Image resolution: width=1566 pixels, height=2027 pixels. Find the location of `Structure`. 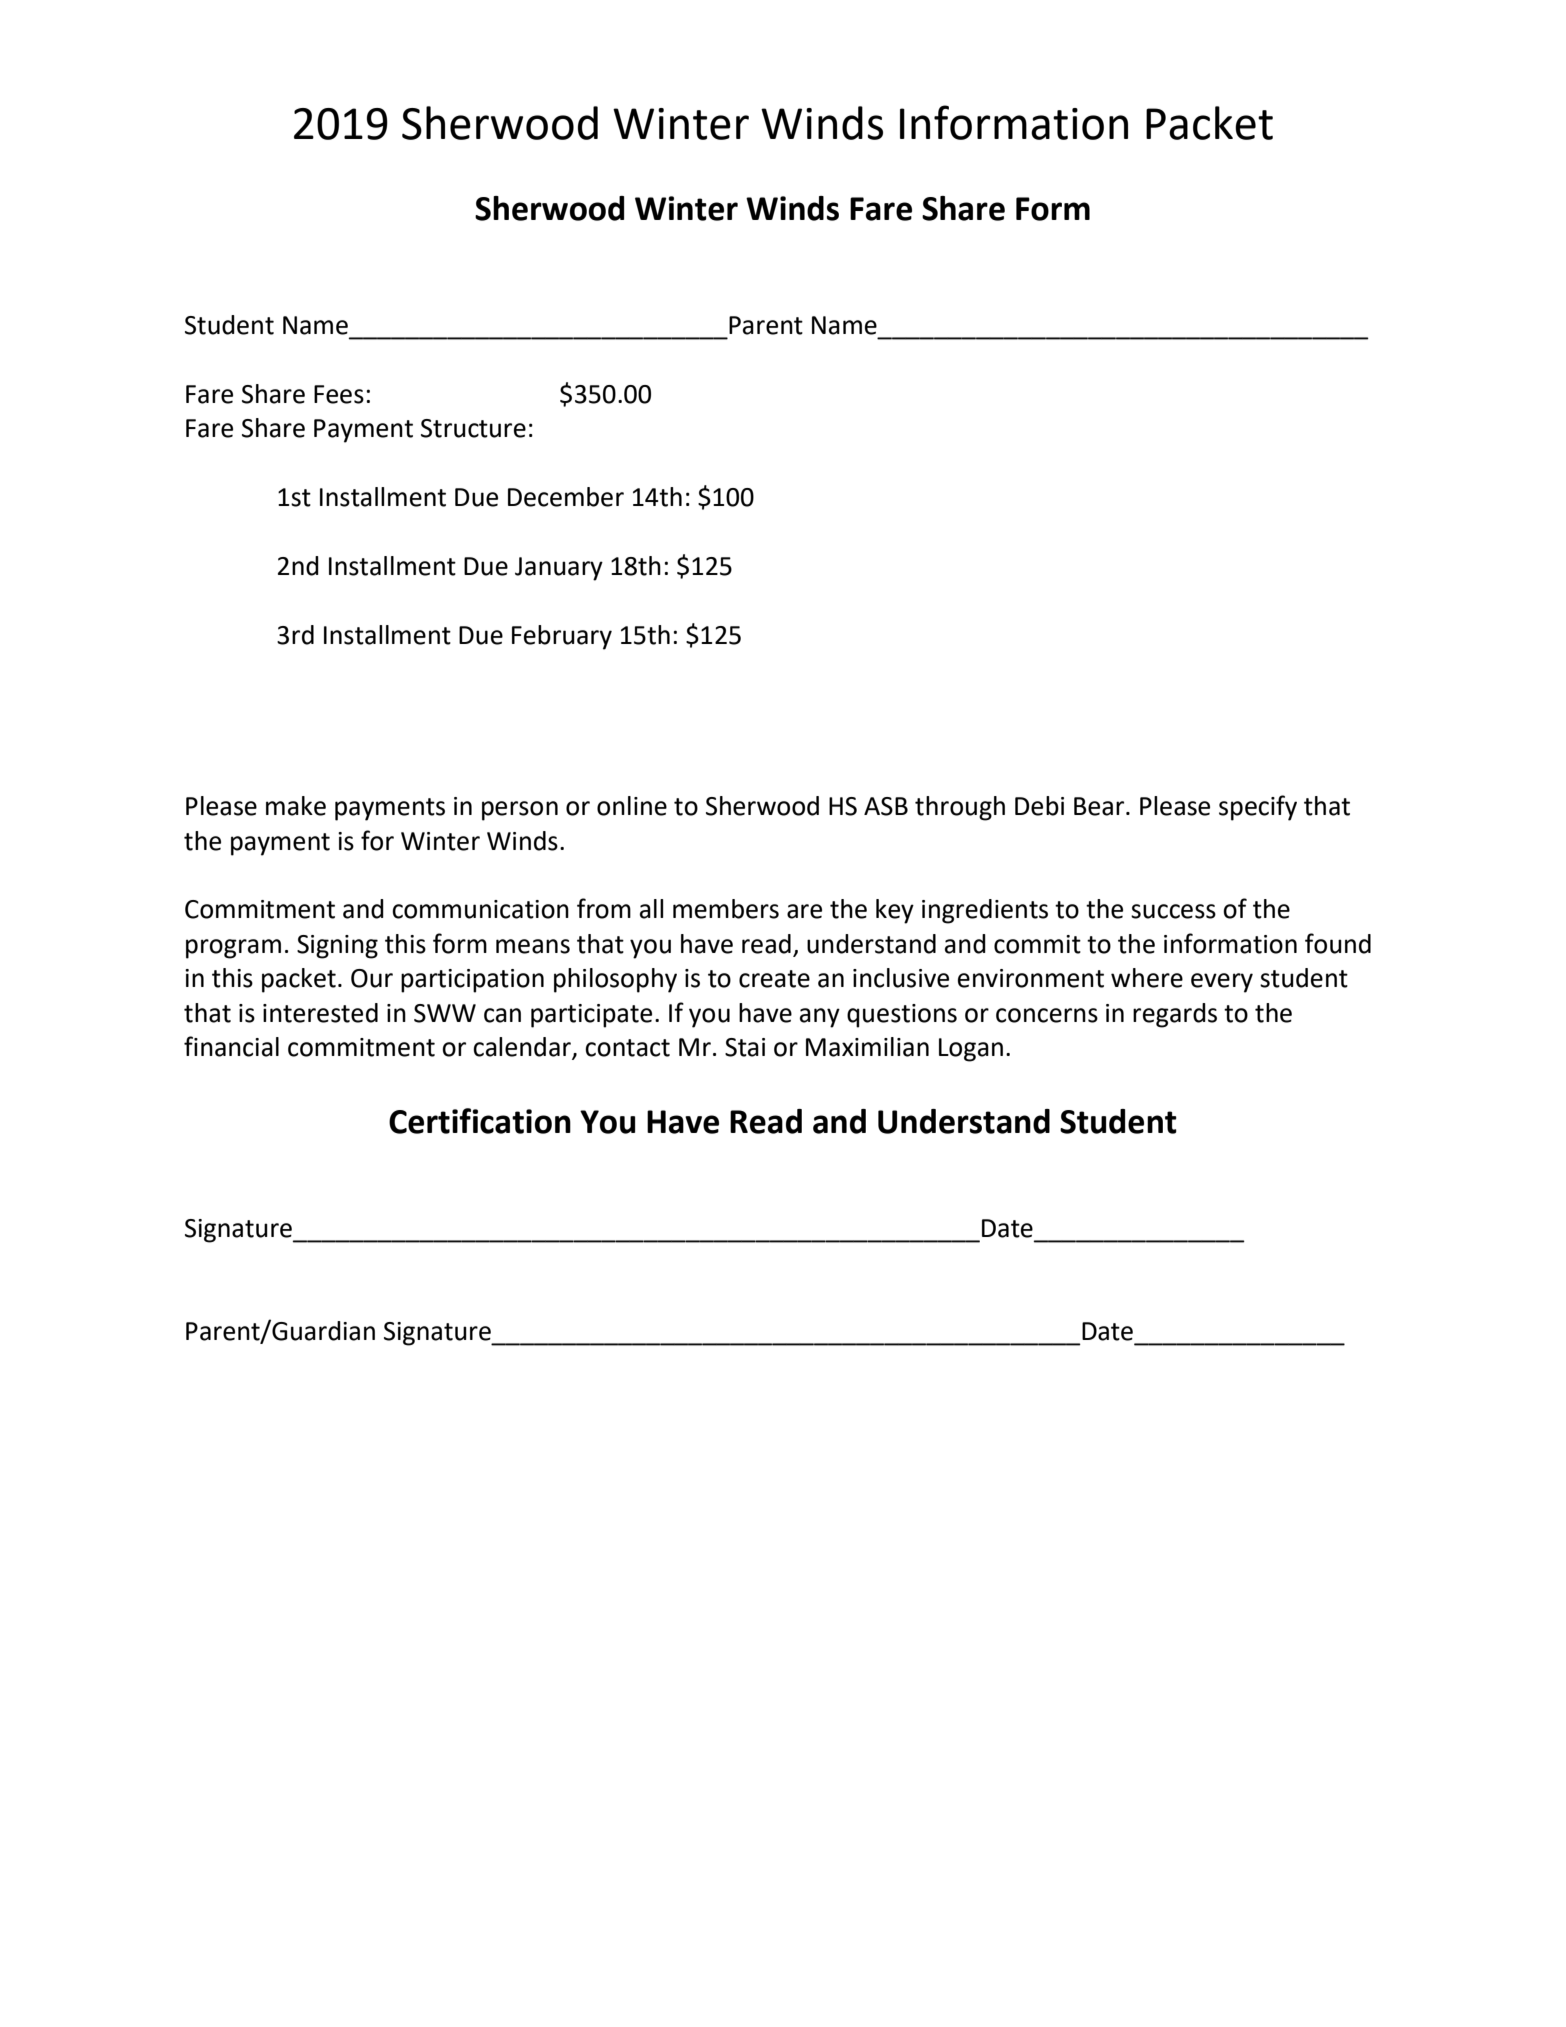

Structure is located at coordinates (473, 428).
